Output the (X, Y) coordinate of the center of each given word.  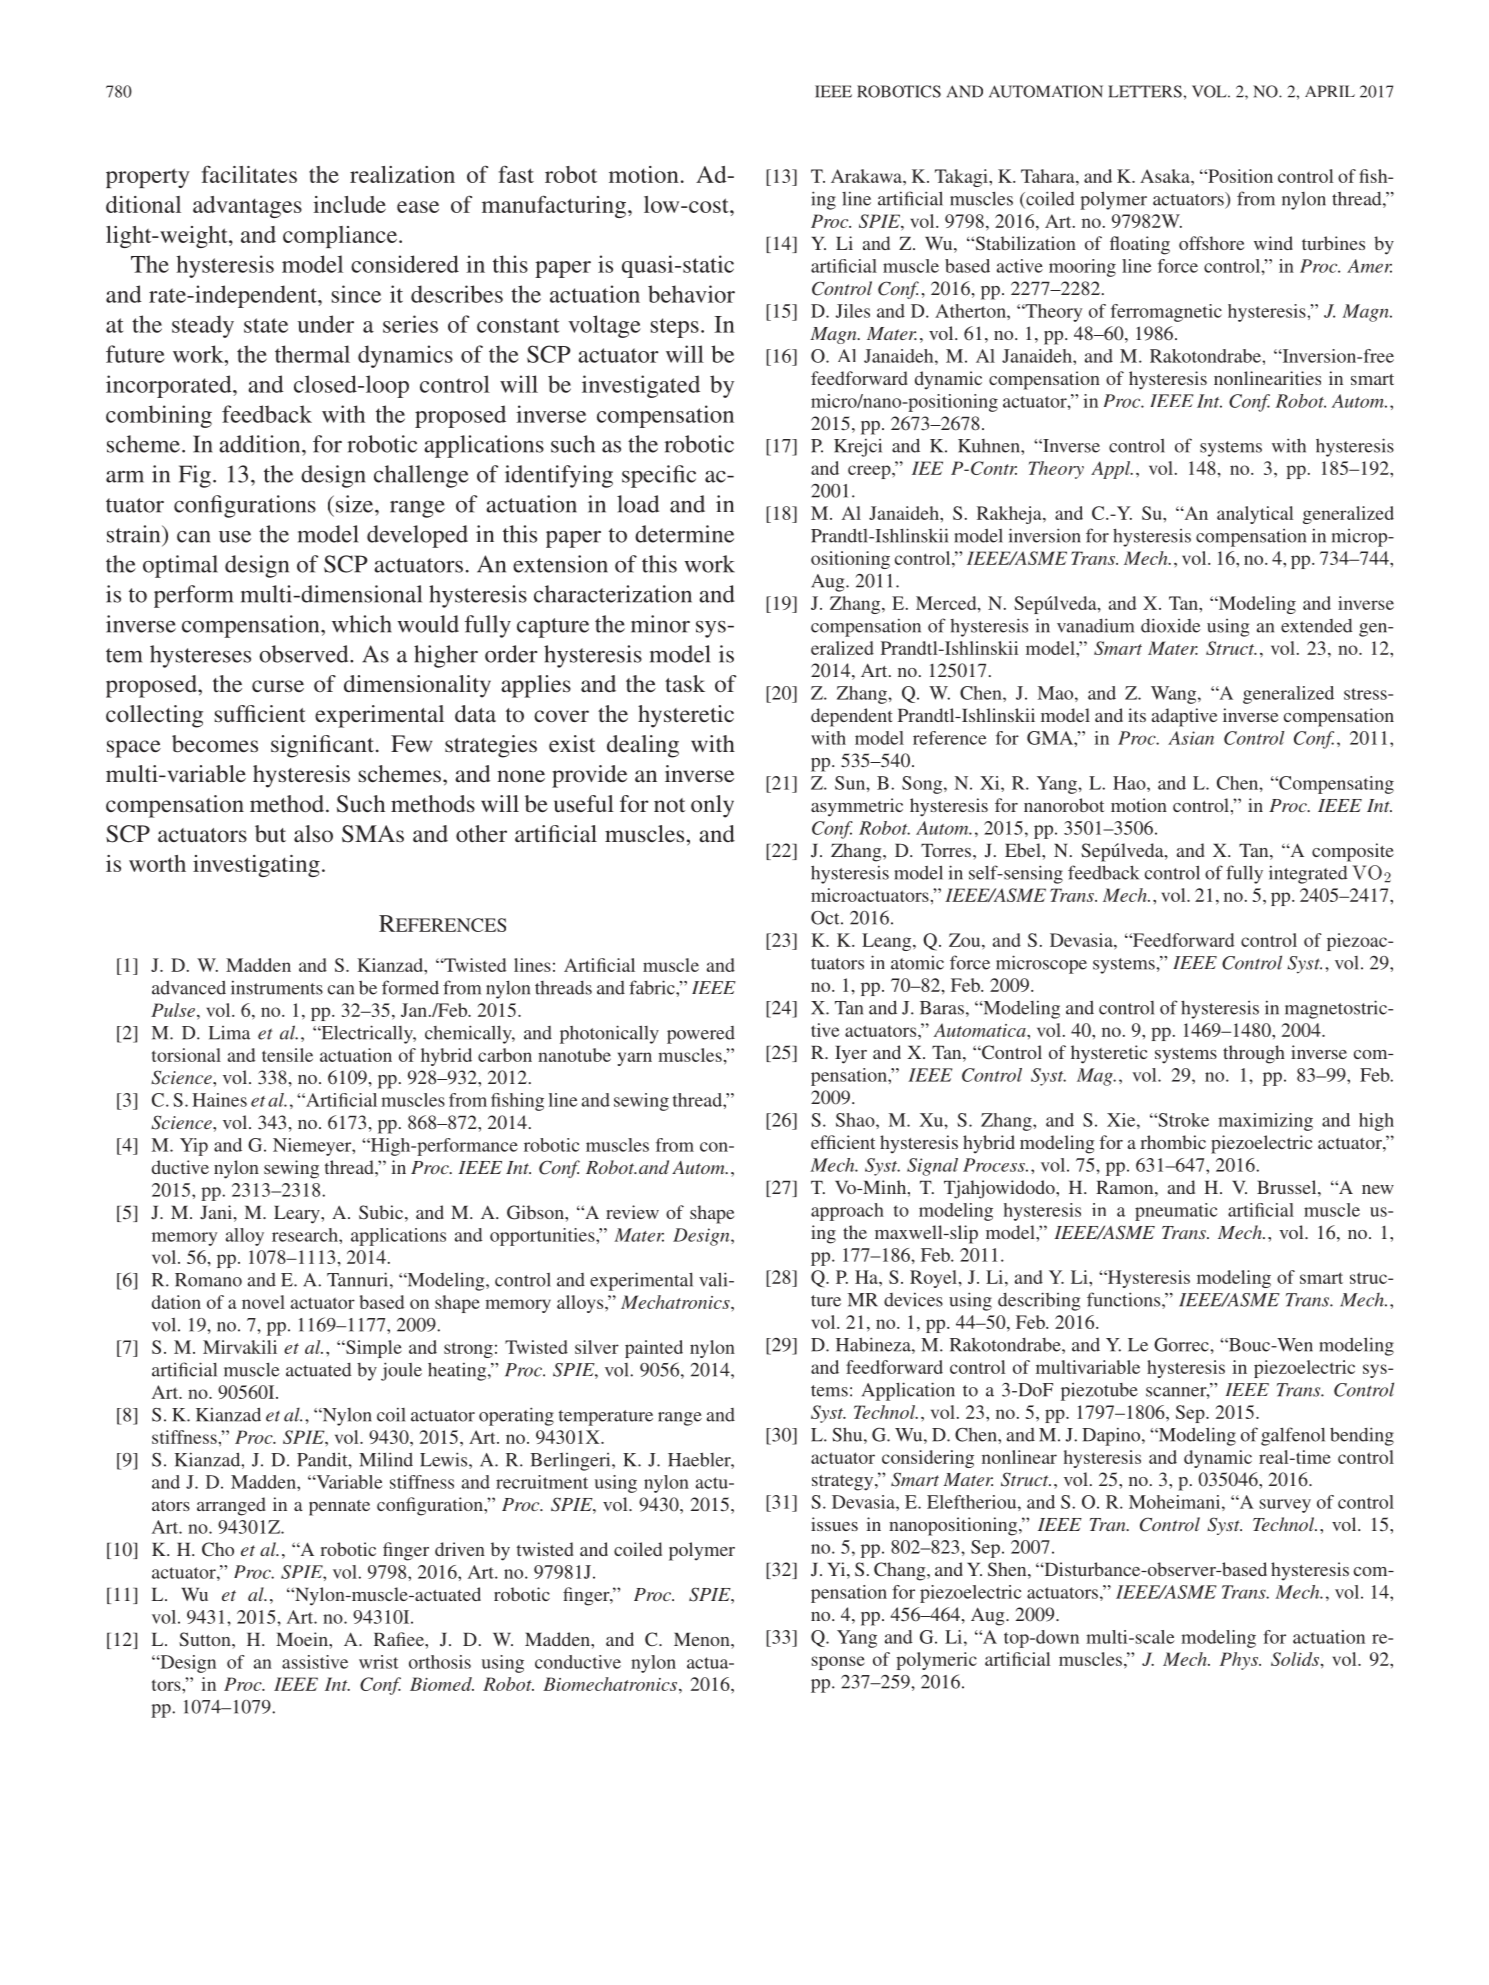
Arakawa (867, 176)
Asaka (1166, 176)
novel (263, 1302)
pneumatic (1176, 1212)
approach (847, 1212)
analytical (1255, 515)
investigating (256, 866)
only (712, 806)
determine (684, 534)
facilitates (249, 174)
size (356, 504)
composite (1353, 852)
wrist (379, 1662)
